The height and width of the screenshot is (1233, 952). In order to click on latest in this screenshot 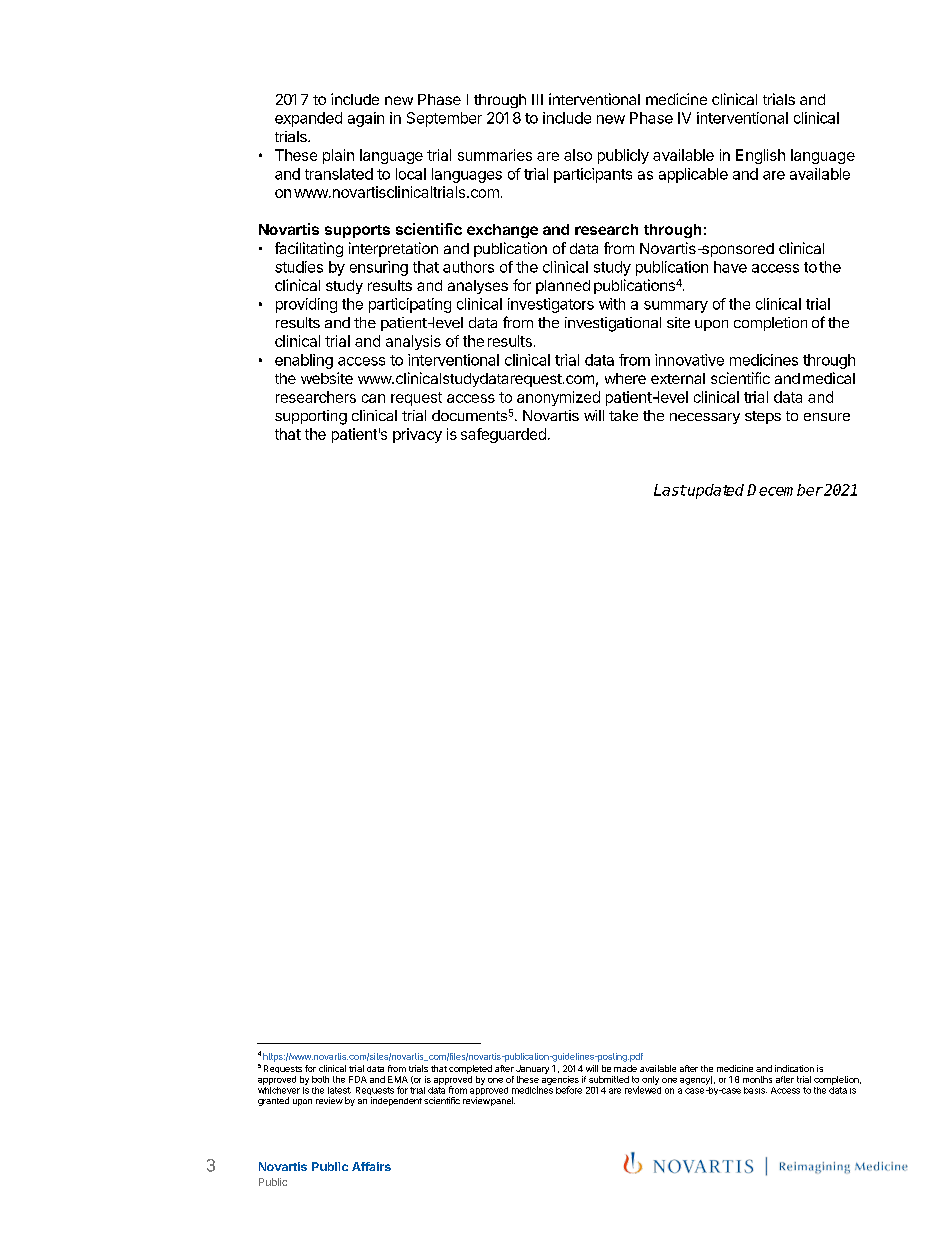, I will do `click(339, 1090)`.
